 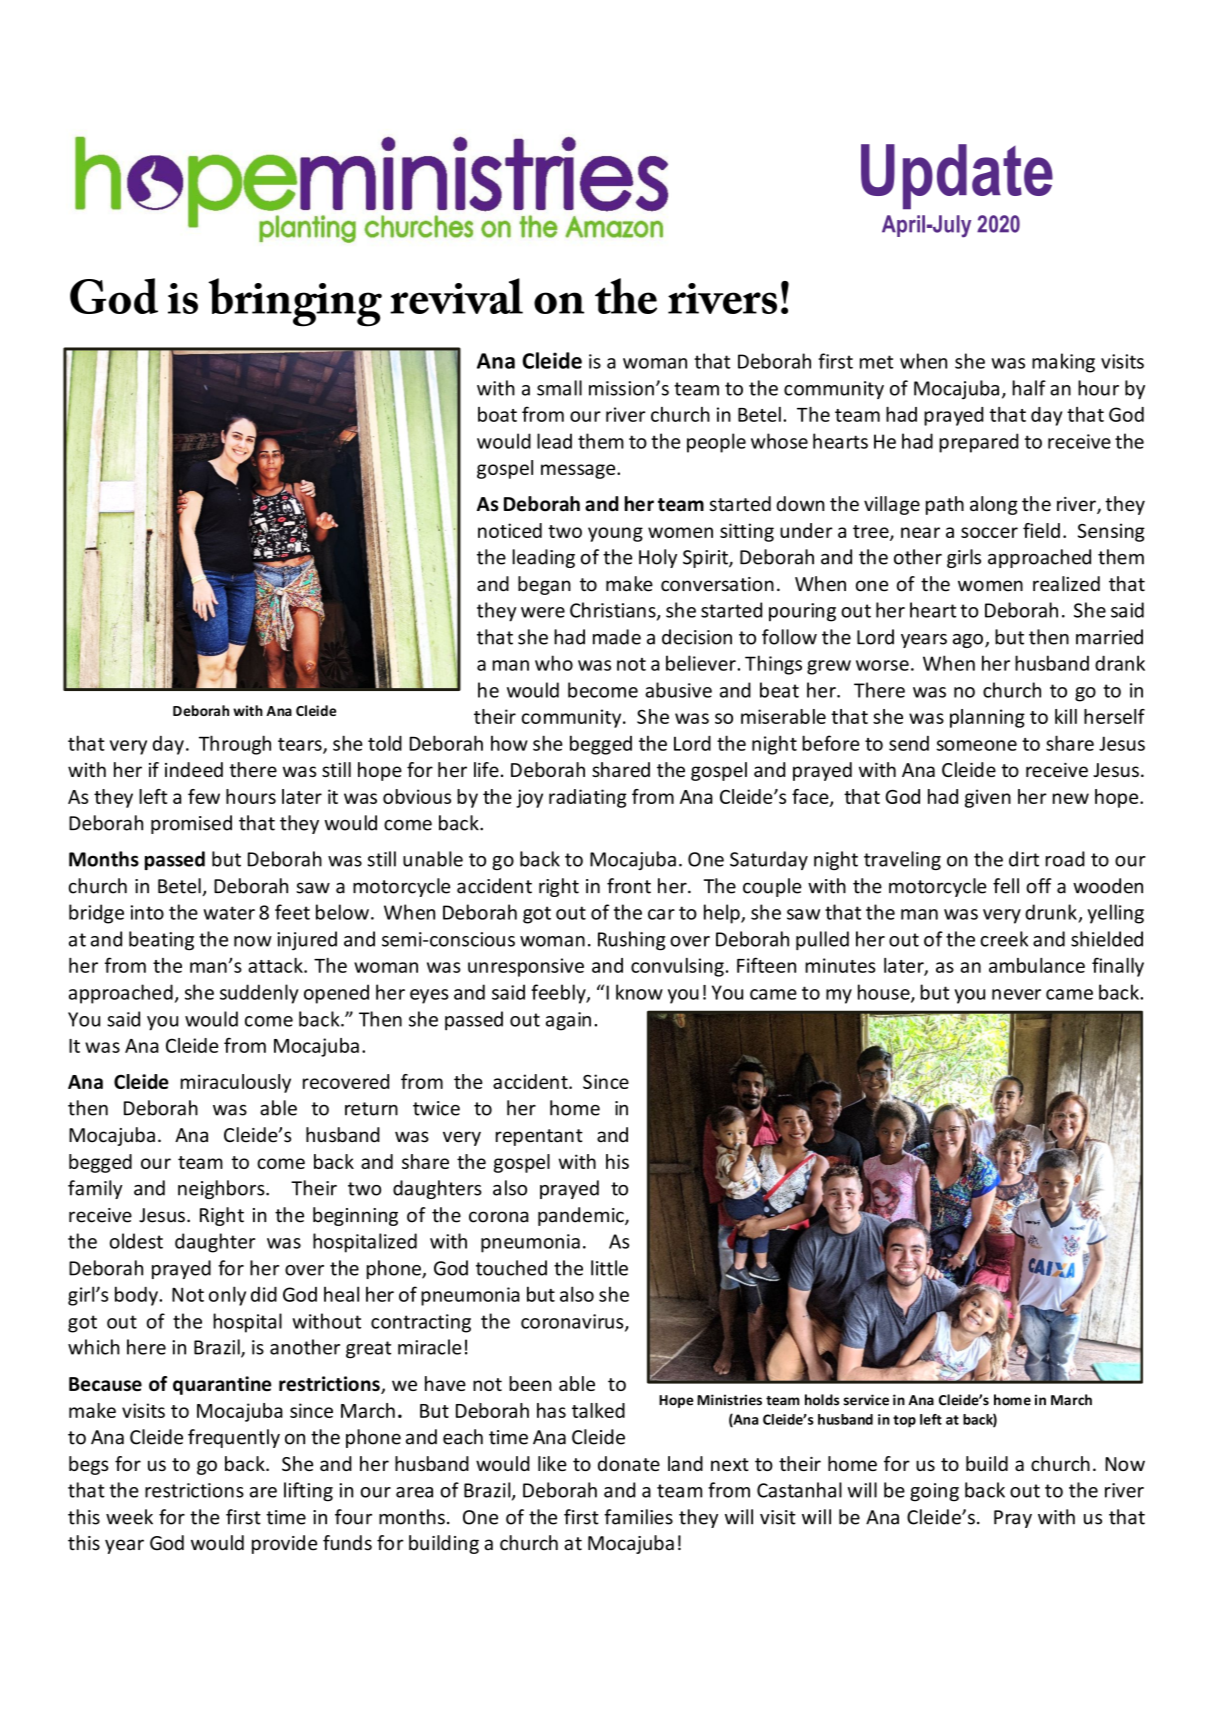 I want to click on revival, so click(x=456, y=296).
